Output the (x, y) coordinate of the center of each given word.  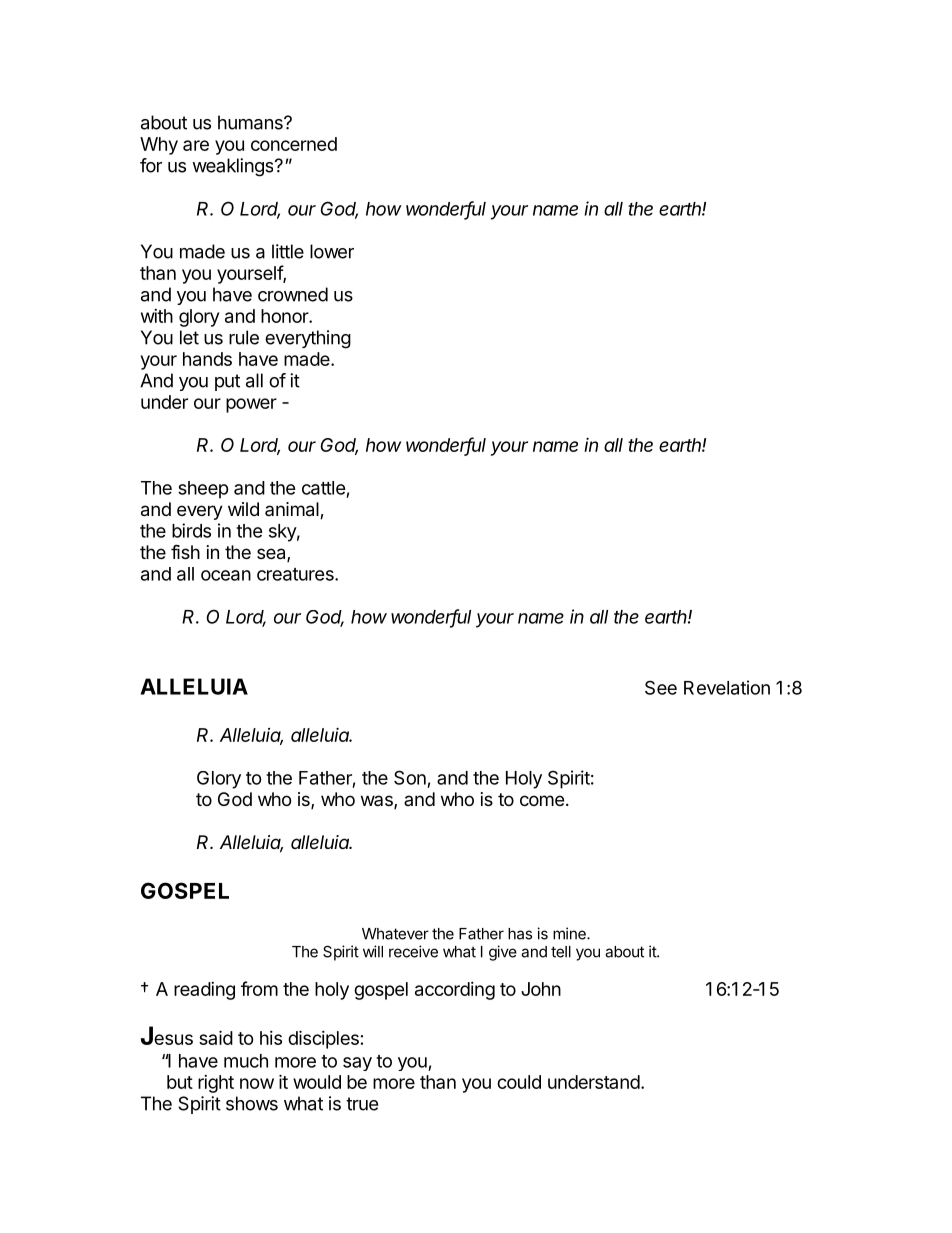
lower (332, 251)
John (541, 989)
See (661, 687)
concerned (294, 144)
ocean (226, 575)
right (216, 1084)
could (519, 1082)
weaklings (234, 167)
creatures (296, 574)
